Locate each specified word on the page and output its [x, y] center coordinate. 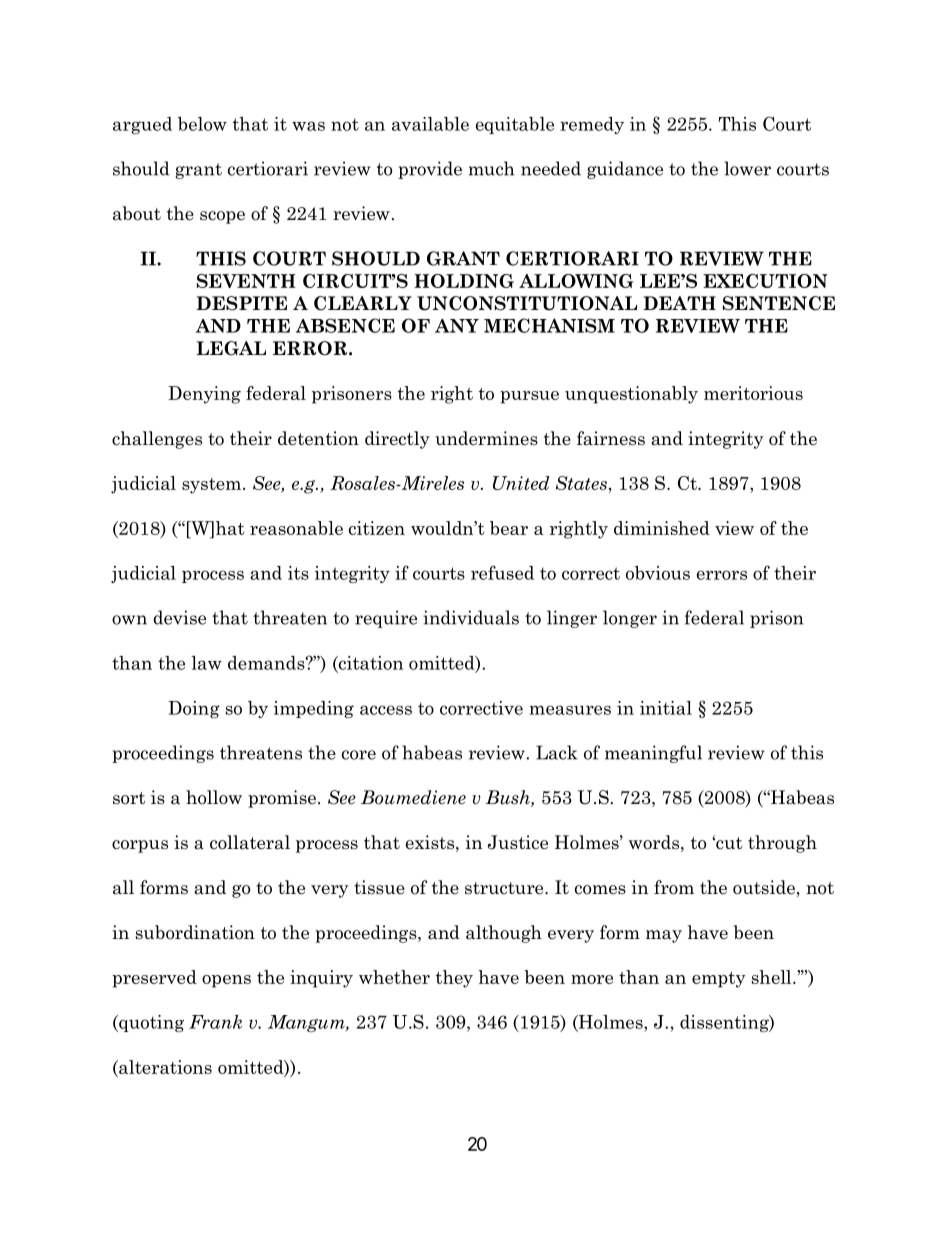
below [202, 124]
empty [719, 980]
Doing [194, 709]
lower [747, 168]
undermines [486, 438]
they [454, 979]
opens [226, 981]
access [386, 710]
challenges [157, 440]
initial [666, 708]
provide [430, 170]
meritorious [753, 393]
